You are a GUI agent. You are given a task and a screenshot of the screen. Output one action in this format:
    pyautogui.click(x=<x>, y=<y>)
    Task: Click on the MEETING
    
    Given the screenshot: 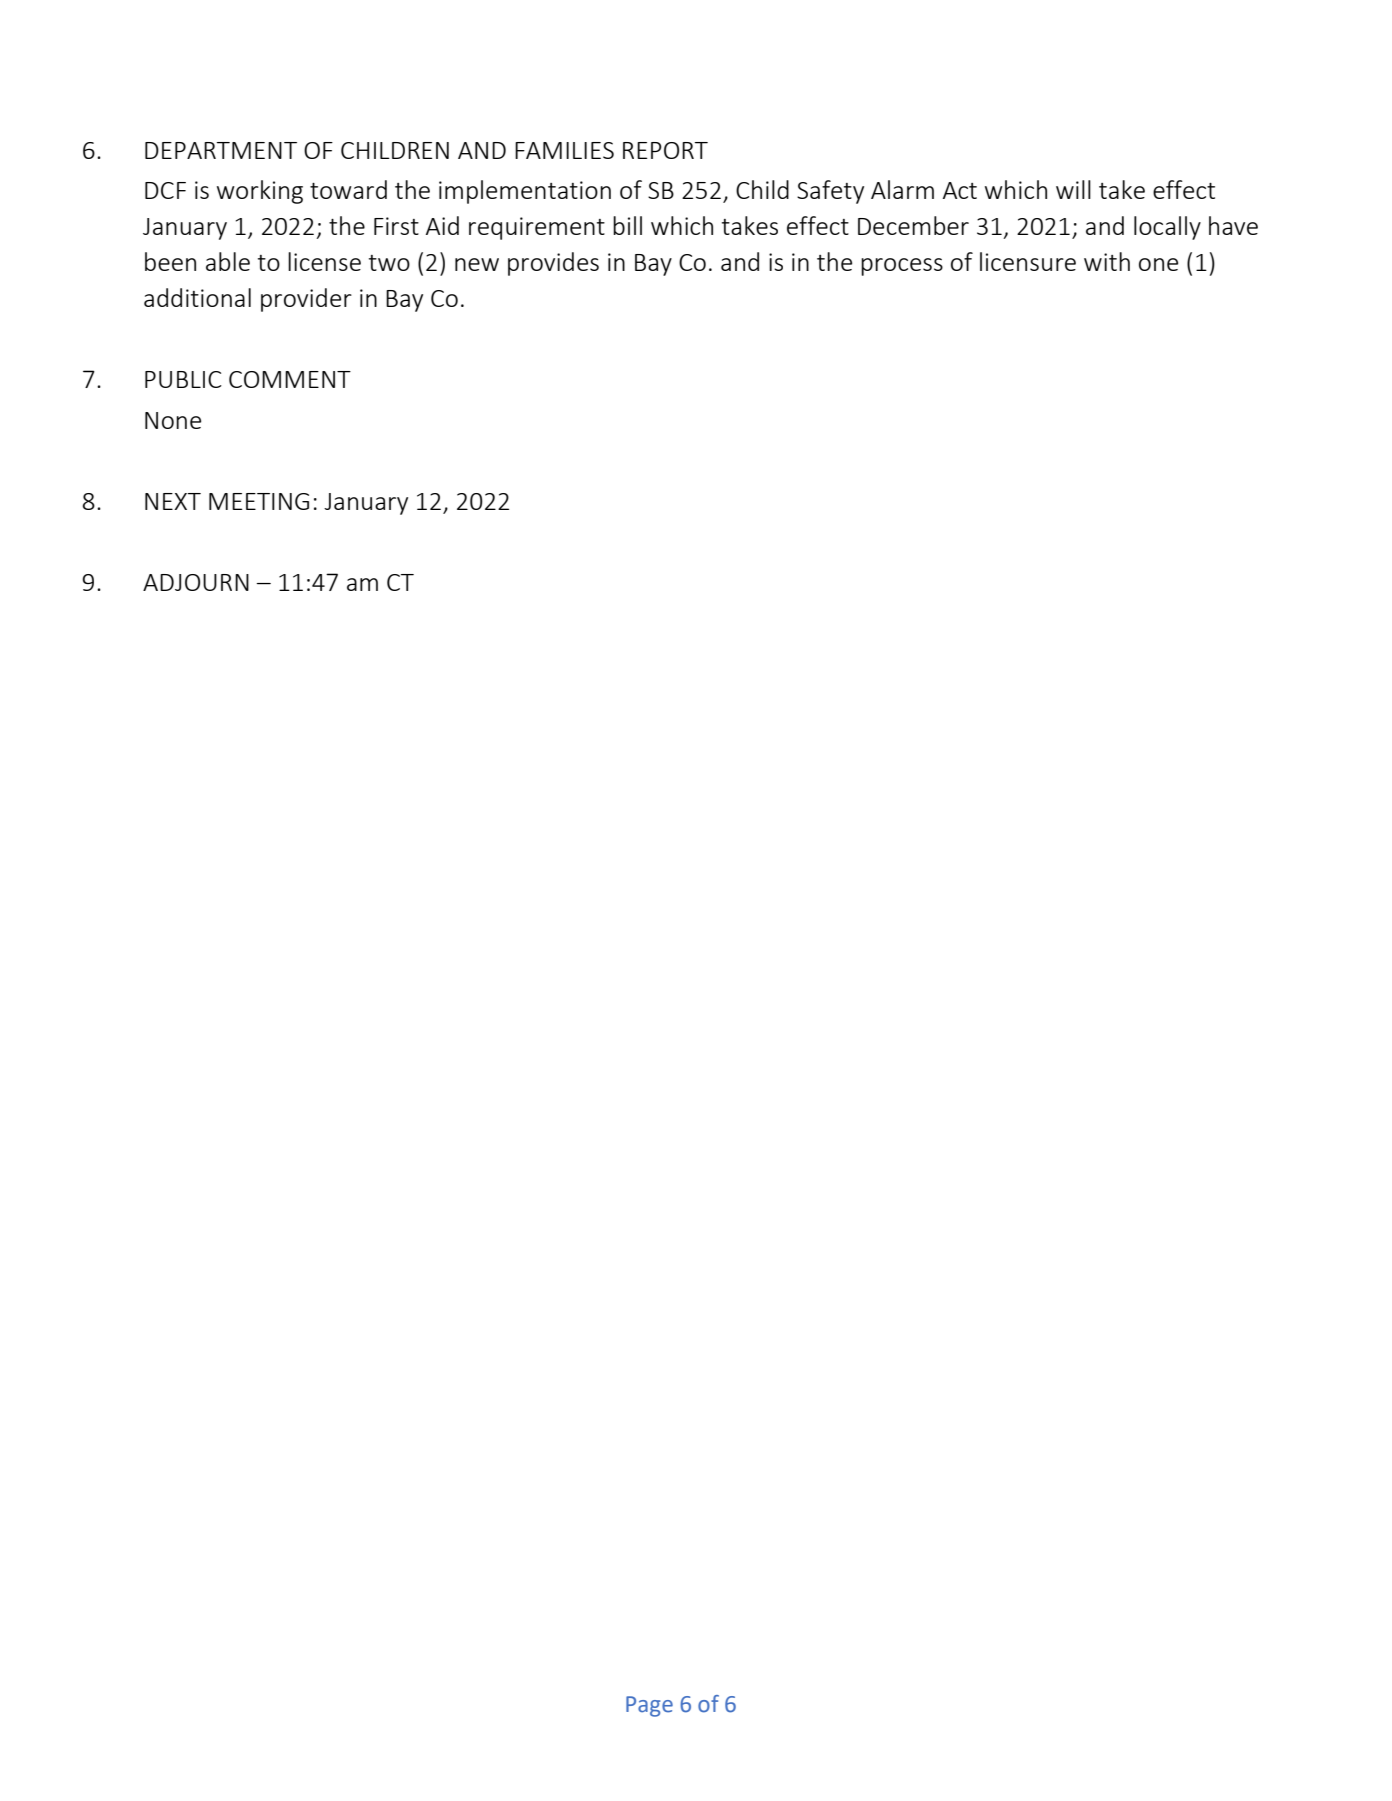 What is the action you would take?
    pyautogui.click(x=259, y=501)
